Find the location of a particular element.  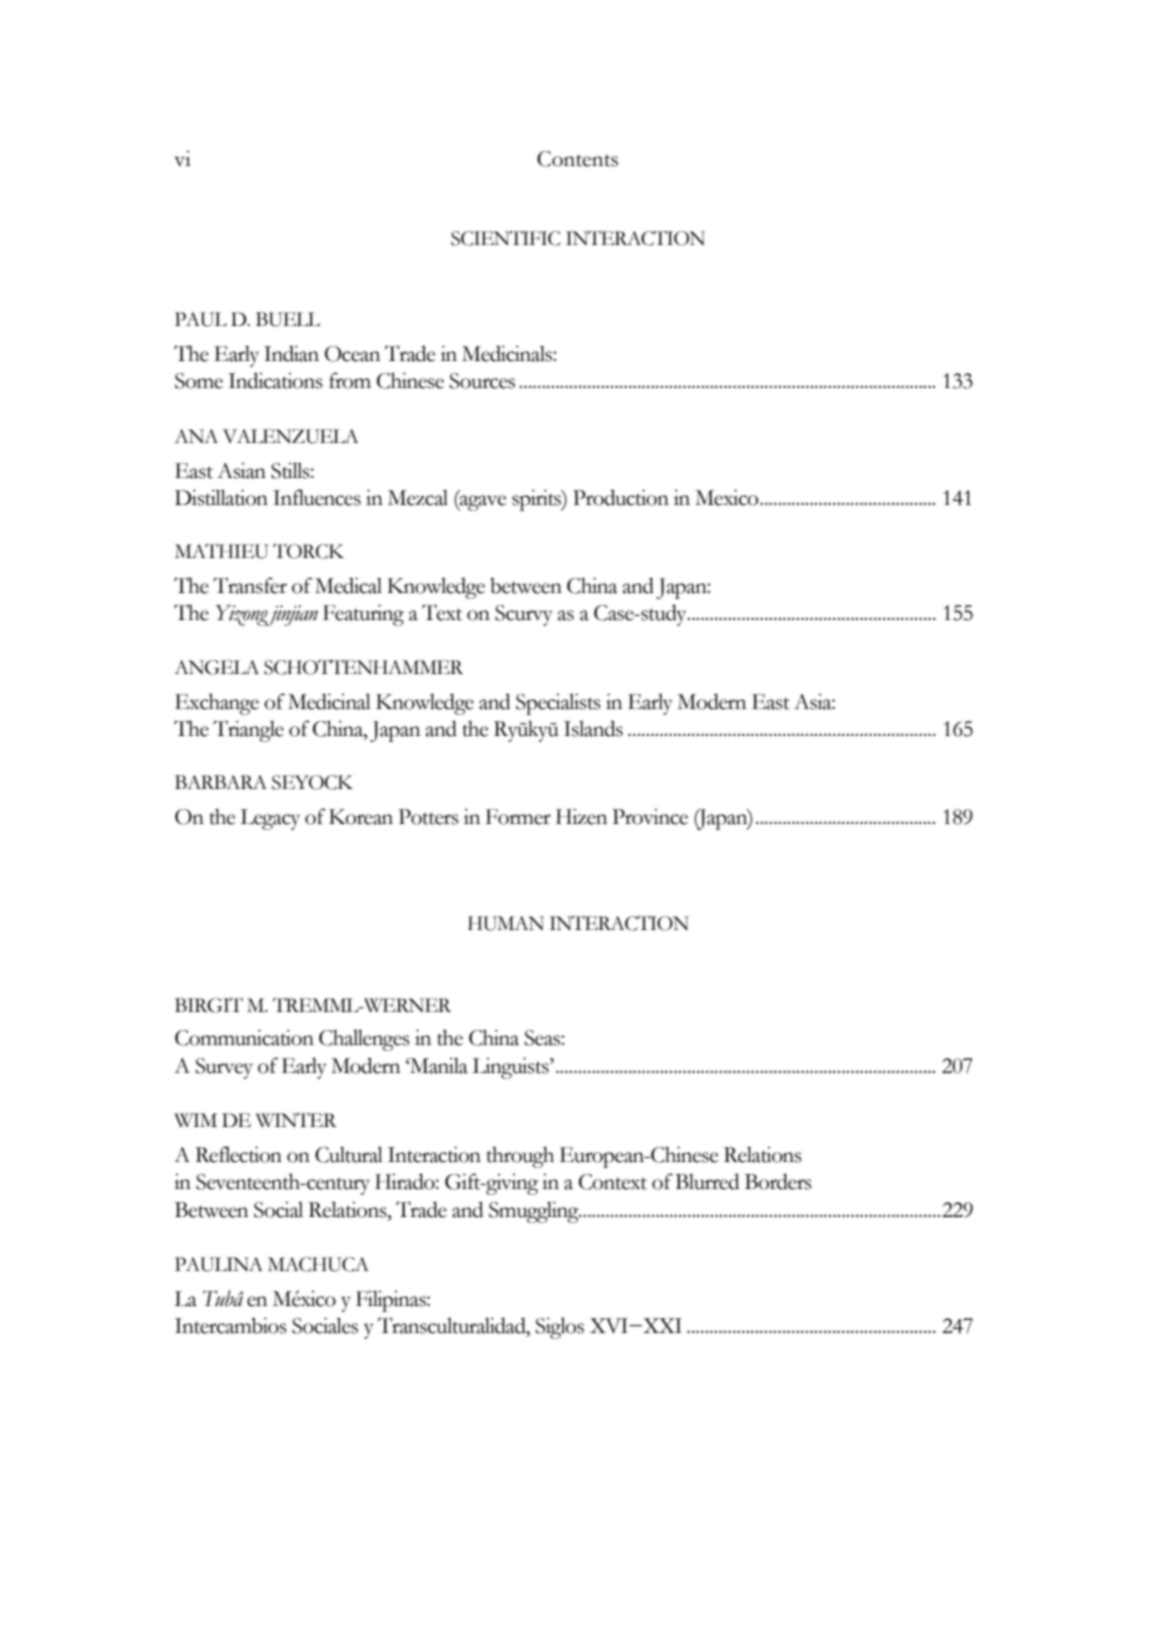

Islands is located at coordinates (593, 728).
